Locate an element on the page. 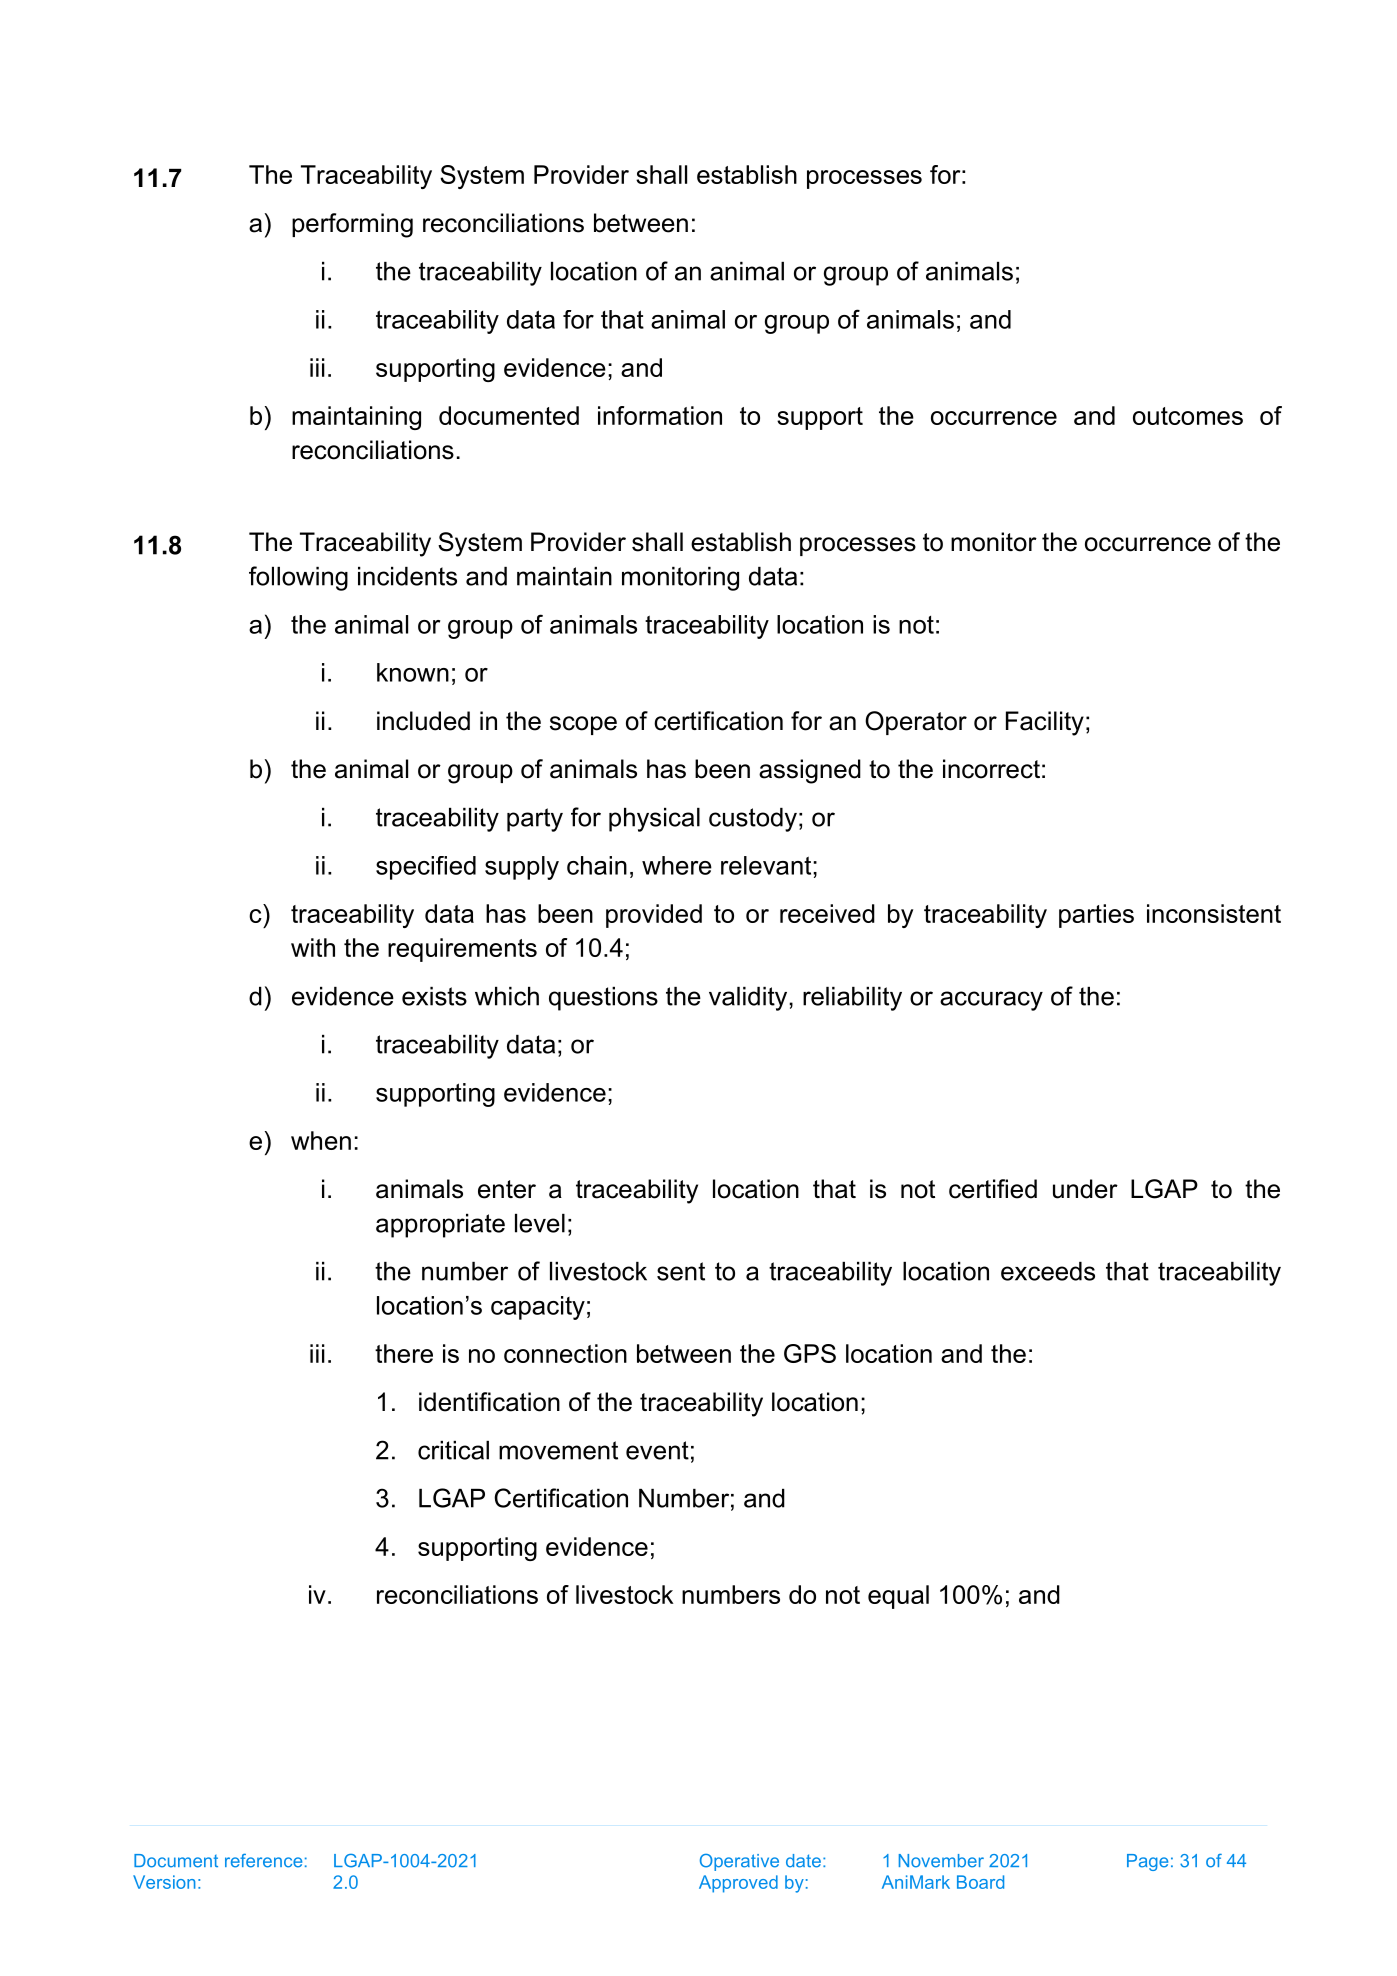 Image resolution: width=1397 pixels, height=1976 pixels. following is located at coordinates (298, 578).
